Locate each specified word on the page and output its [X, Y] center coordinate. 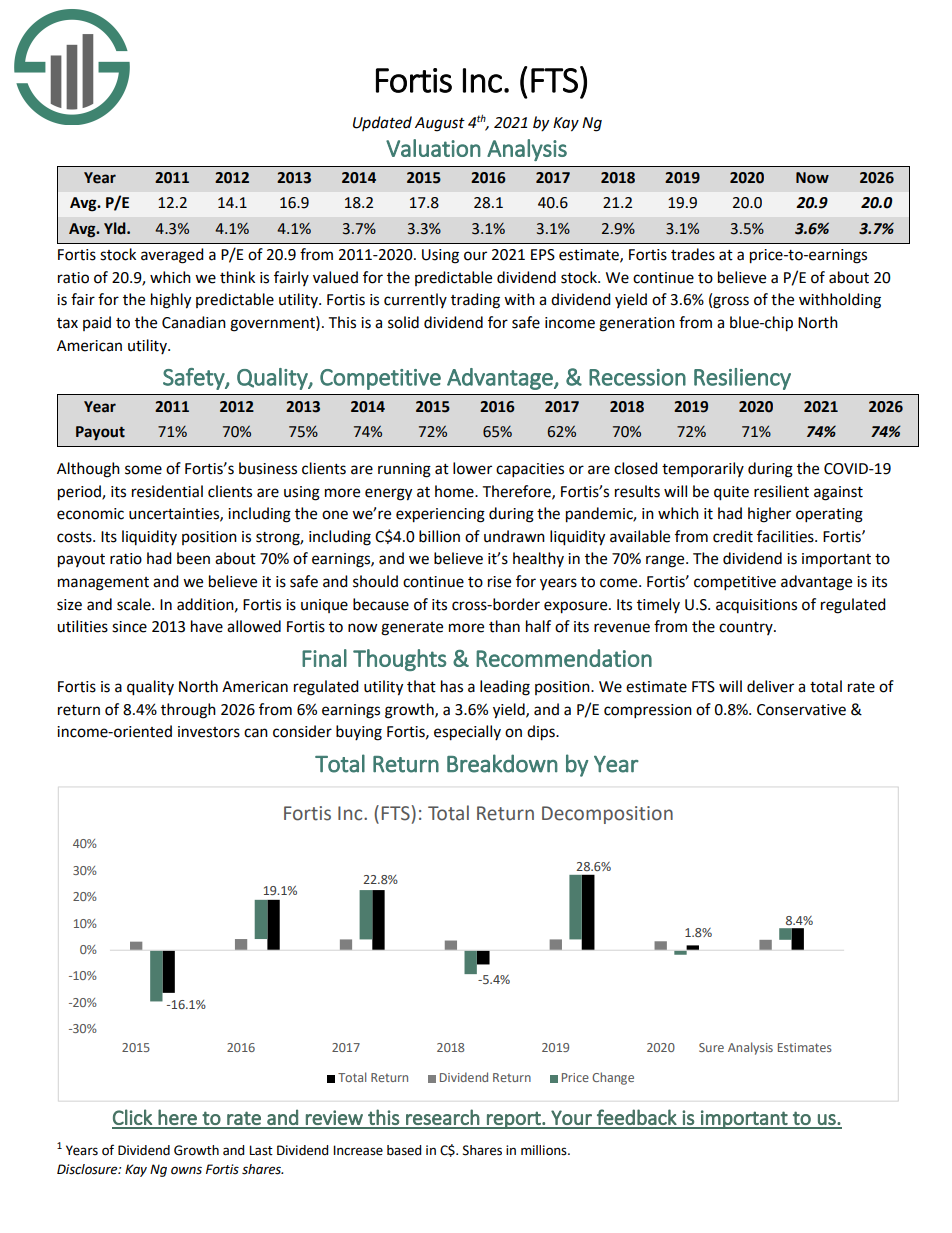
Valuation [433, 148]
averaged [172, 256]
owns [186, 1170]
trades [693, 254]
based [404, 1150]
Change [613, 1078]
